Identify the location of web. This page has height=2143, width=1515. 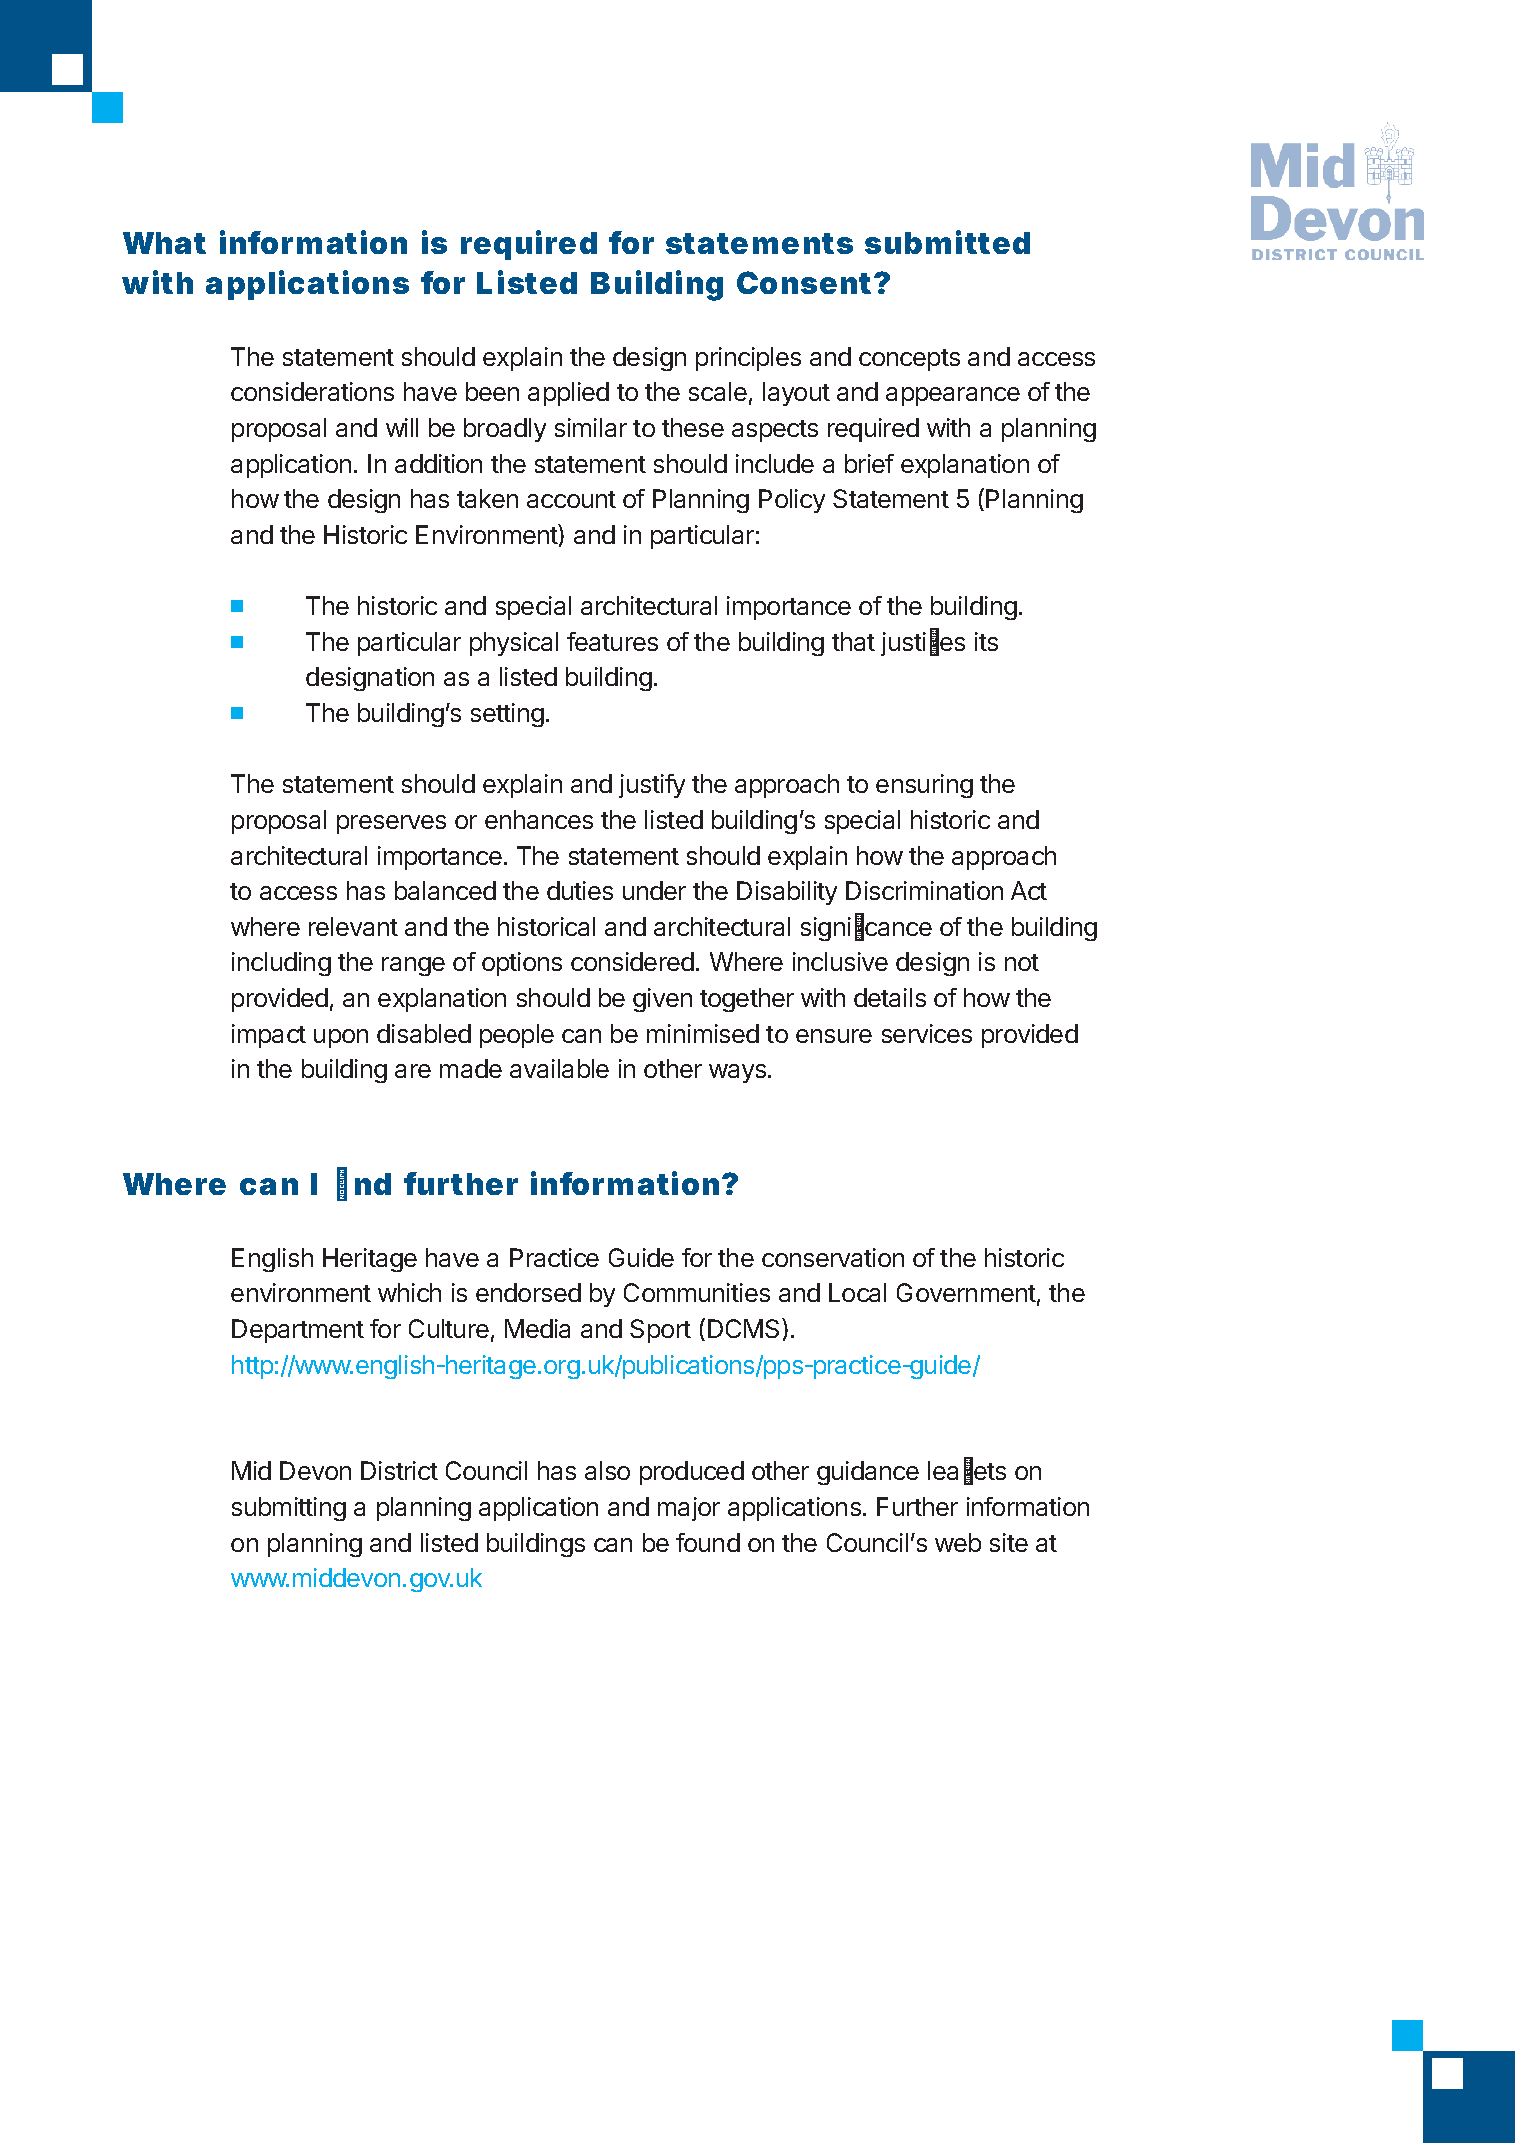
(958, 1542).
